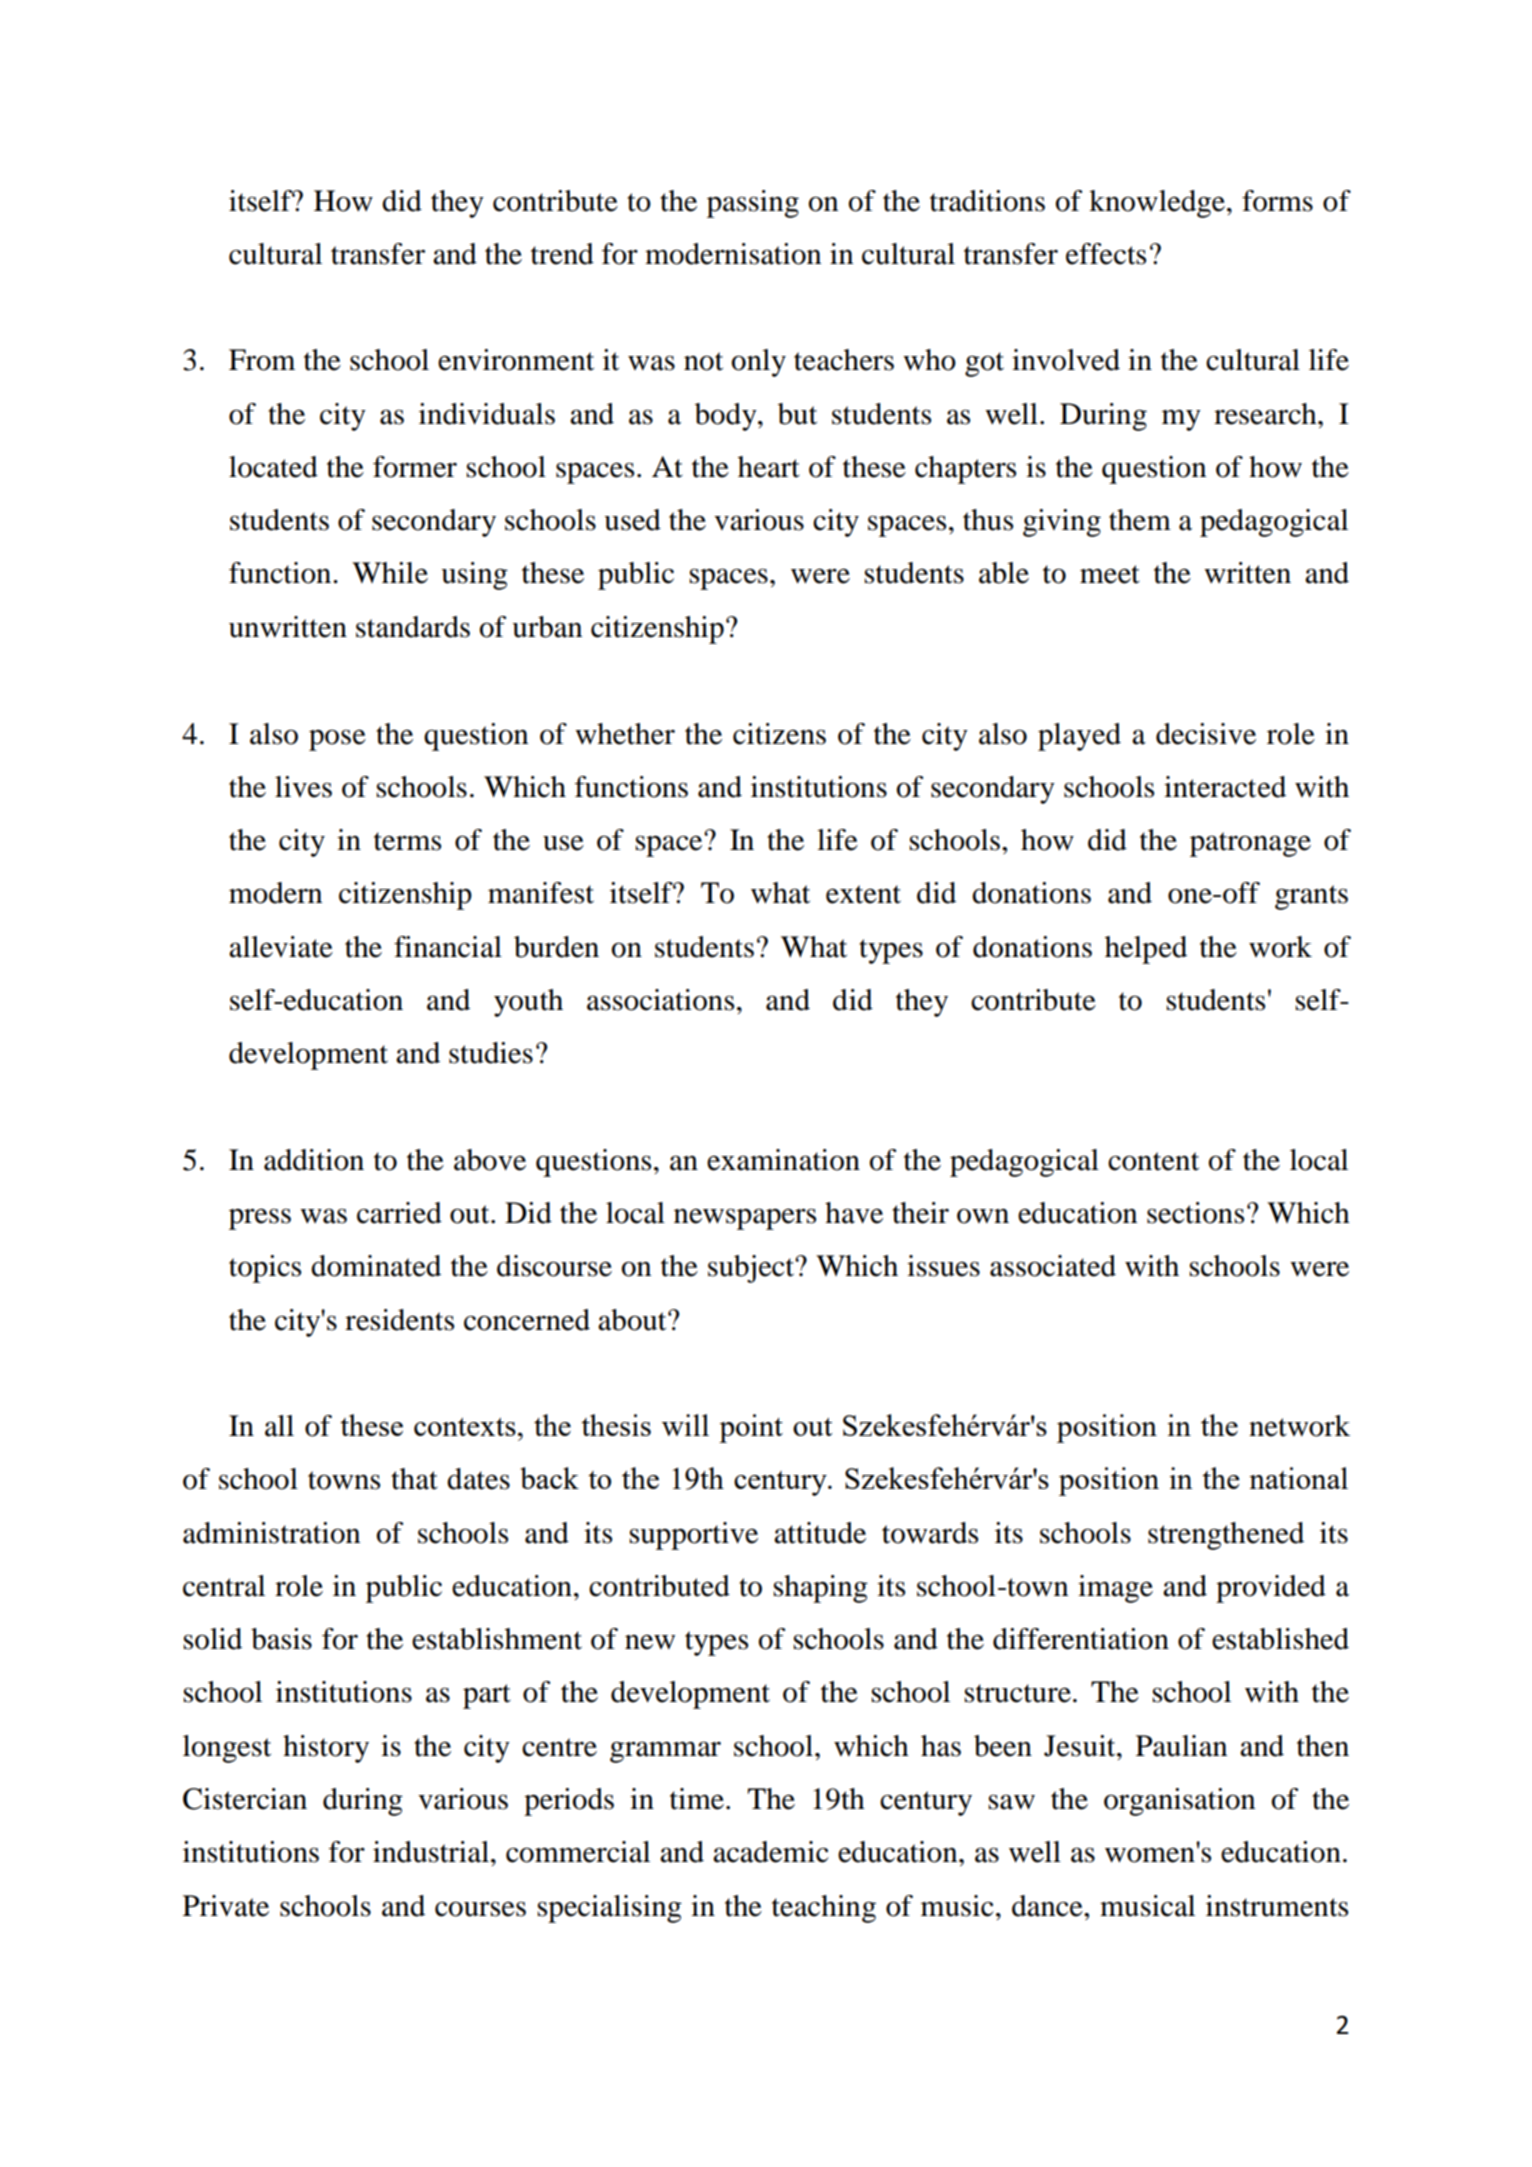  What do you see at coordinates (1115, 1589) in the screenshot?
I see `image` at bounding box center [1115, 1589].
